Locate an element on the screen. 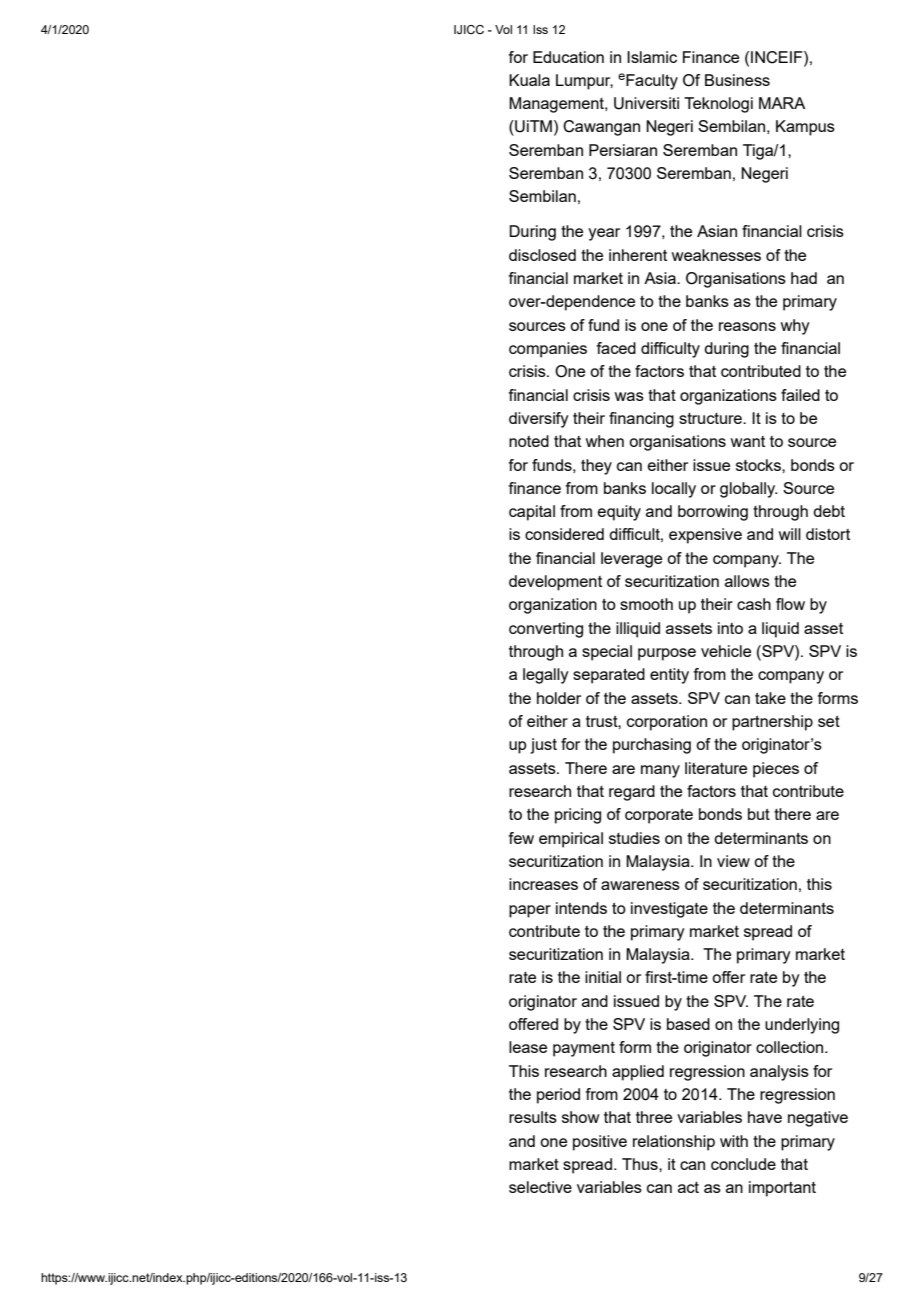 The width and height of the screenshot is (924, 1308). Management is located at coordinates (557, 105).
